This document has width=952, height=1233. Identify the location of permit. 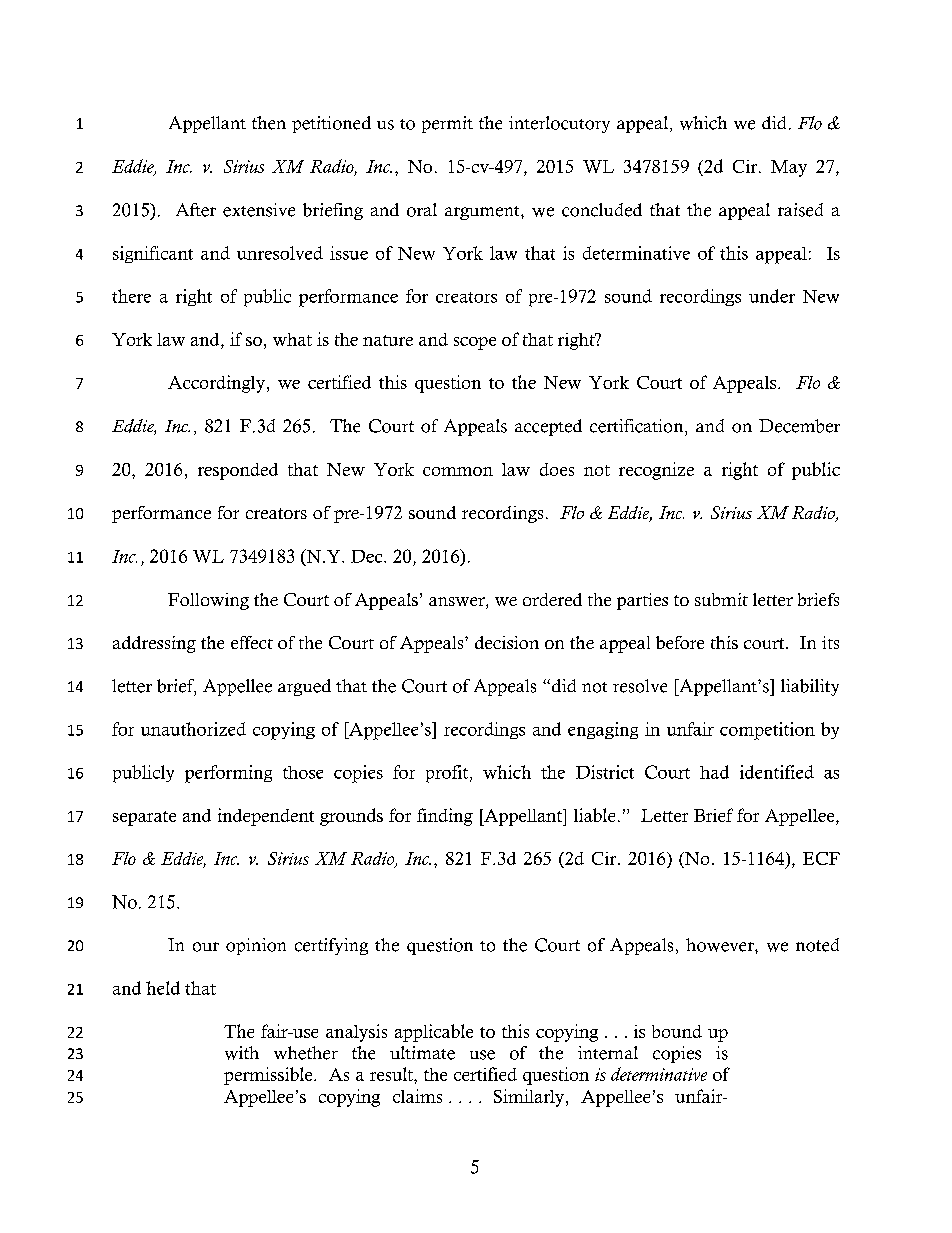
(447, 124).
